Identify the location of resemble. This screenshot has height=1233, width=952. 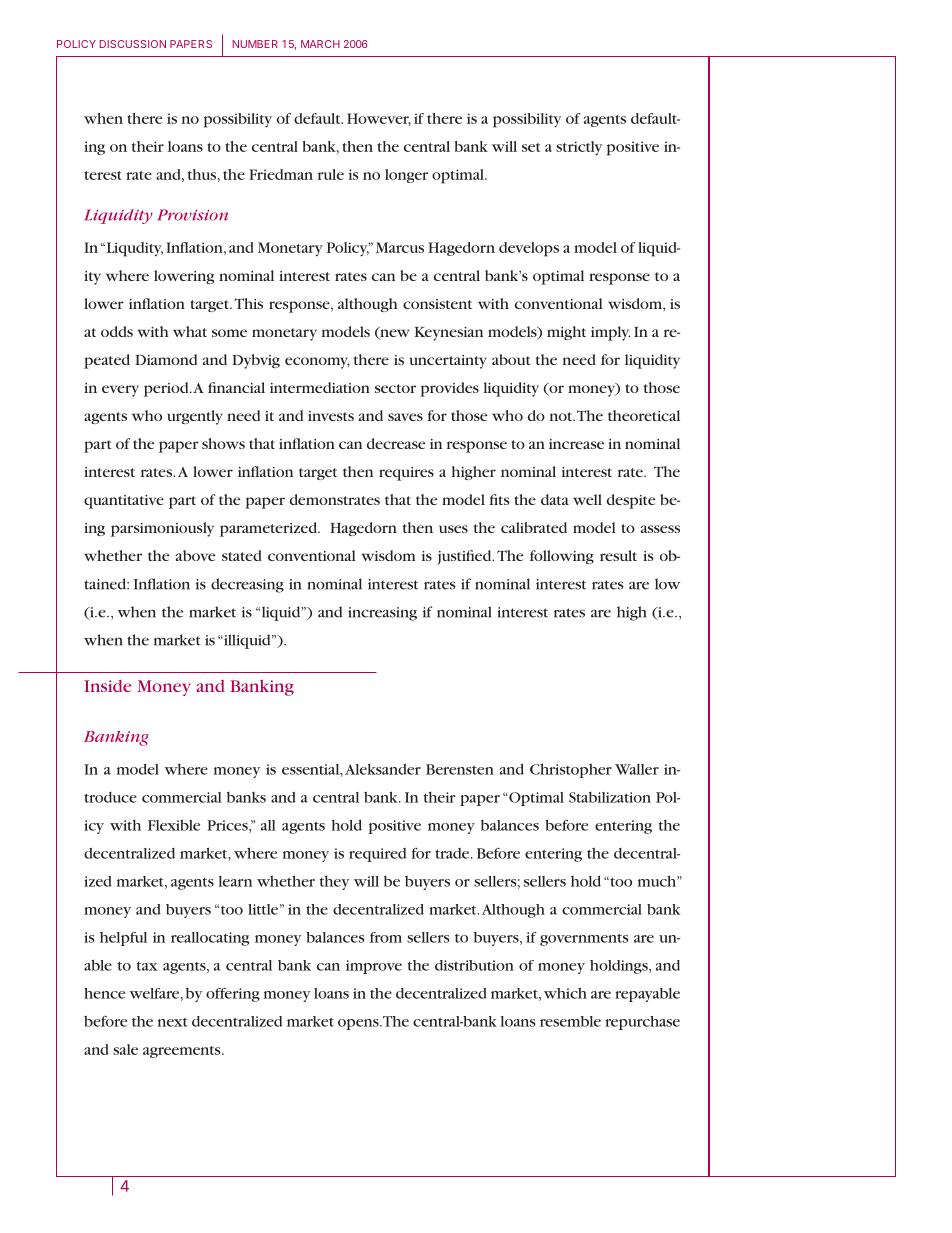
(570, 1021).
